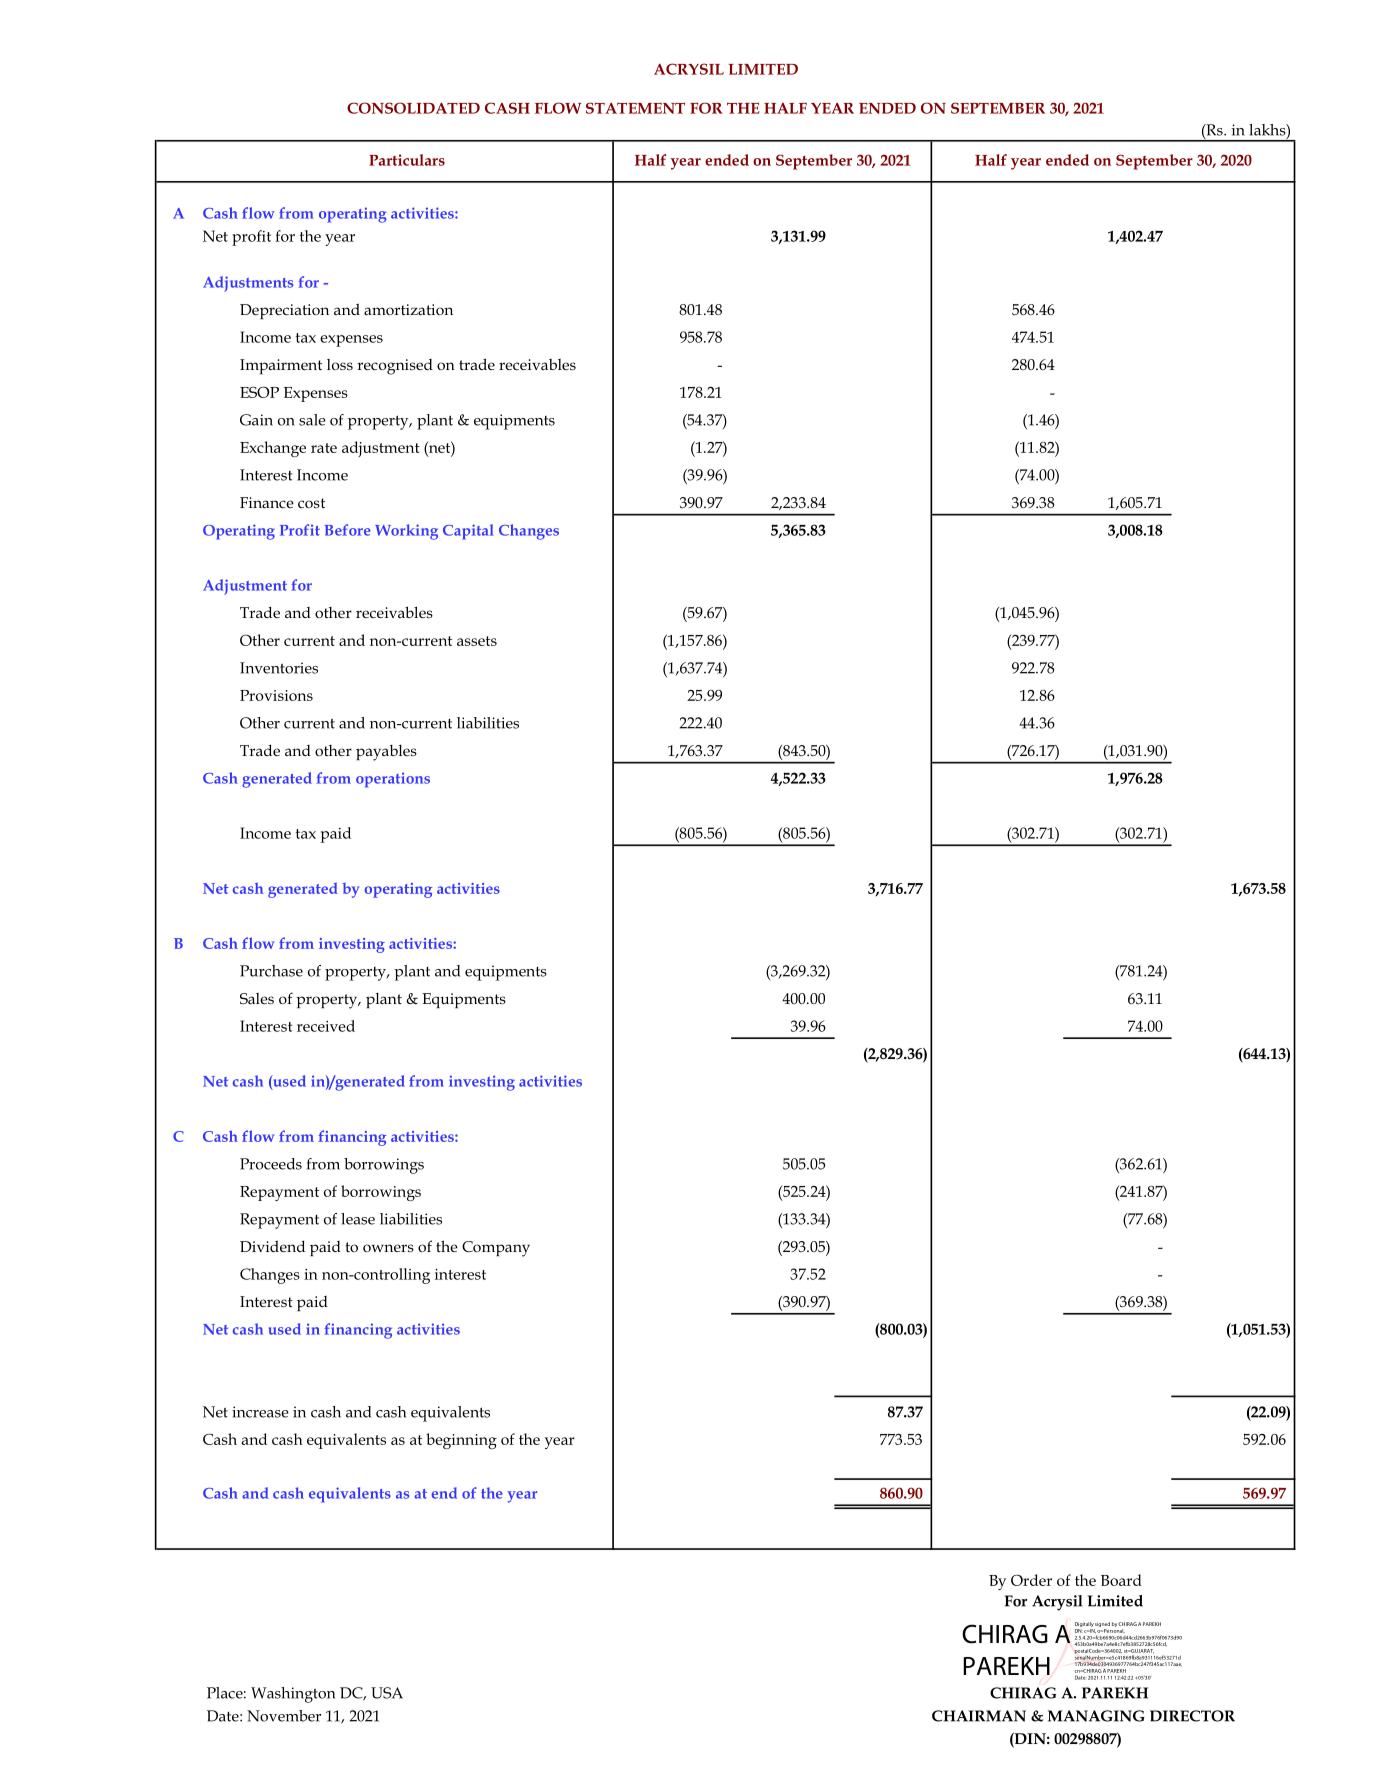 Image resolution: width=1378 pixels, height=1783 pixels. I want to click on CHAIRMAN, so click(979, 1716).
